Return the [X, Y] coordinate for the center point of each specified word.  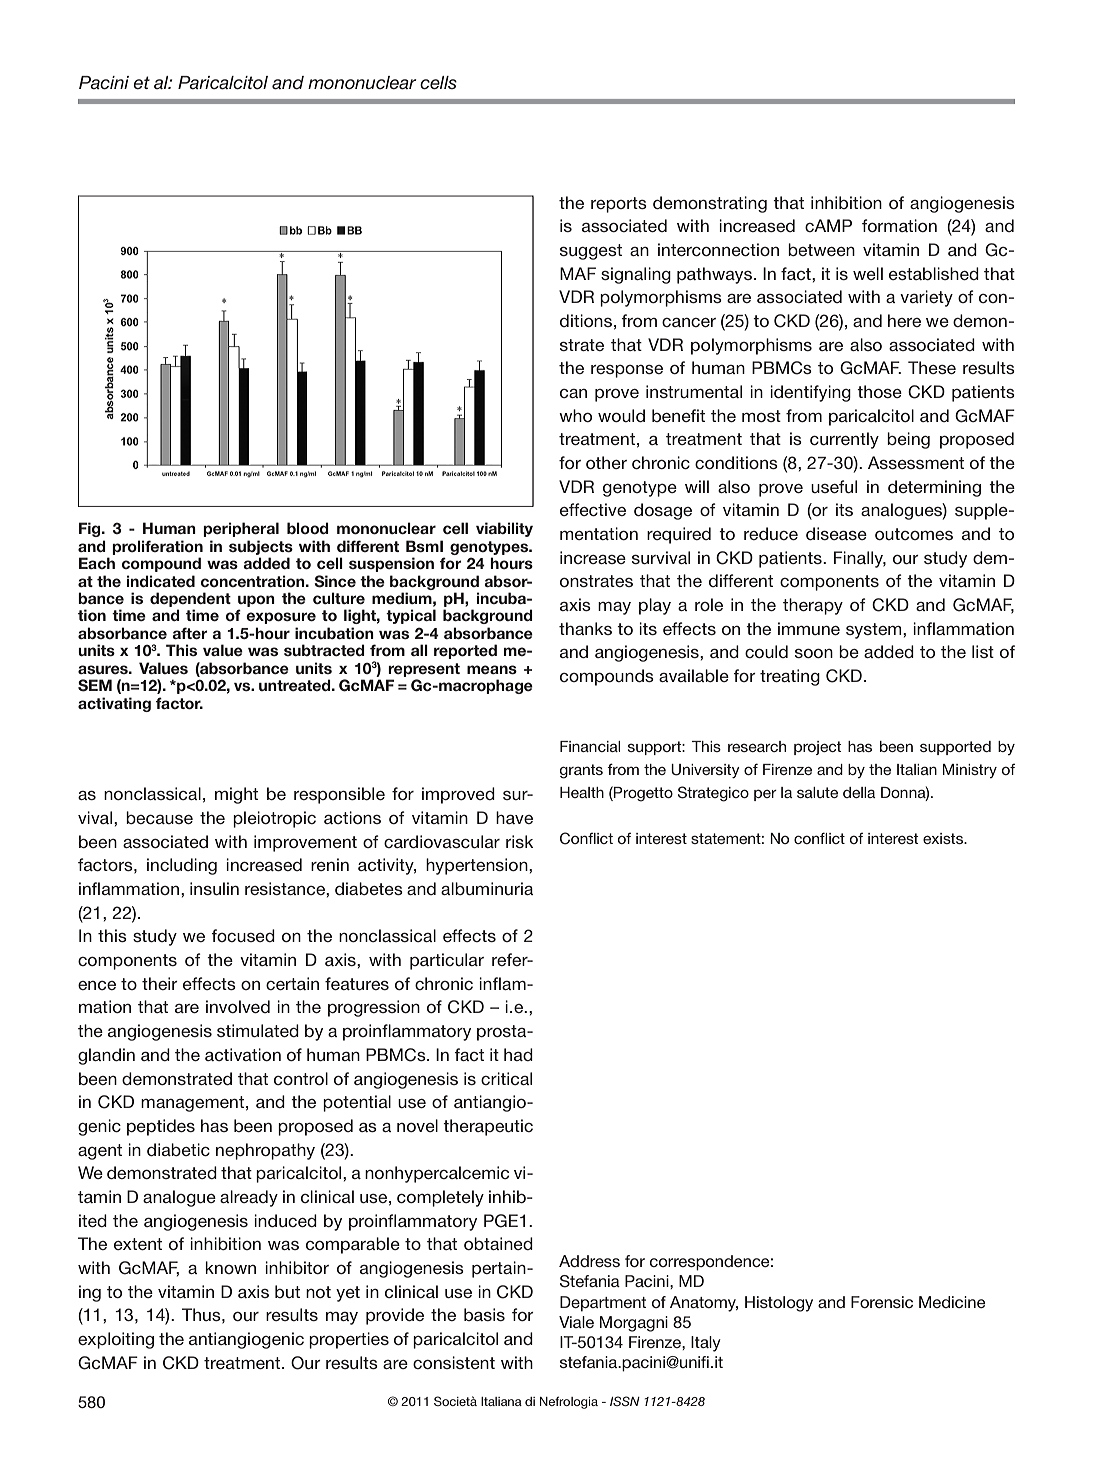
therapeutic [488, 1127]
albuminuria [487, 888]
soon [814, 653]
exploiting [116, 1340]
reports [619, 205]
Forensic [882, 1302]
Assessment [916, 462]
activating [114, 704]
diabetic [178, 1149]
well [868, 273]
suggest [591, 252]
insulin [214, 888]
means [492, 669]
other [606, 462]
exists [944, 838]
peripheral [241, 529]
